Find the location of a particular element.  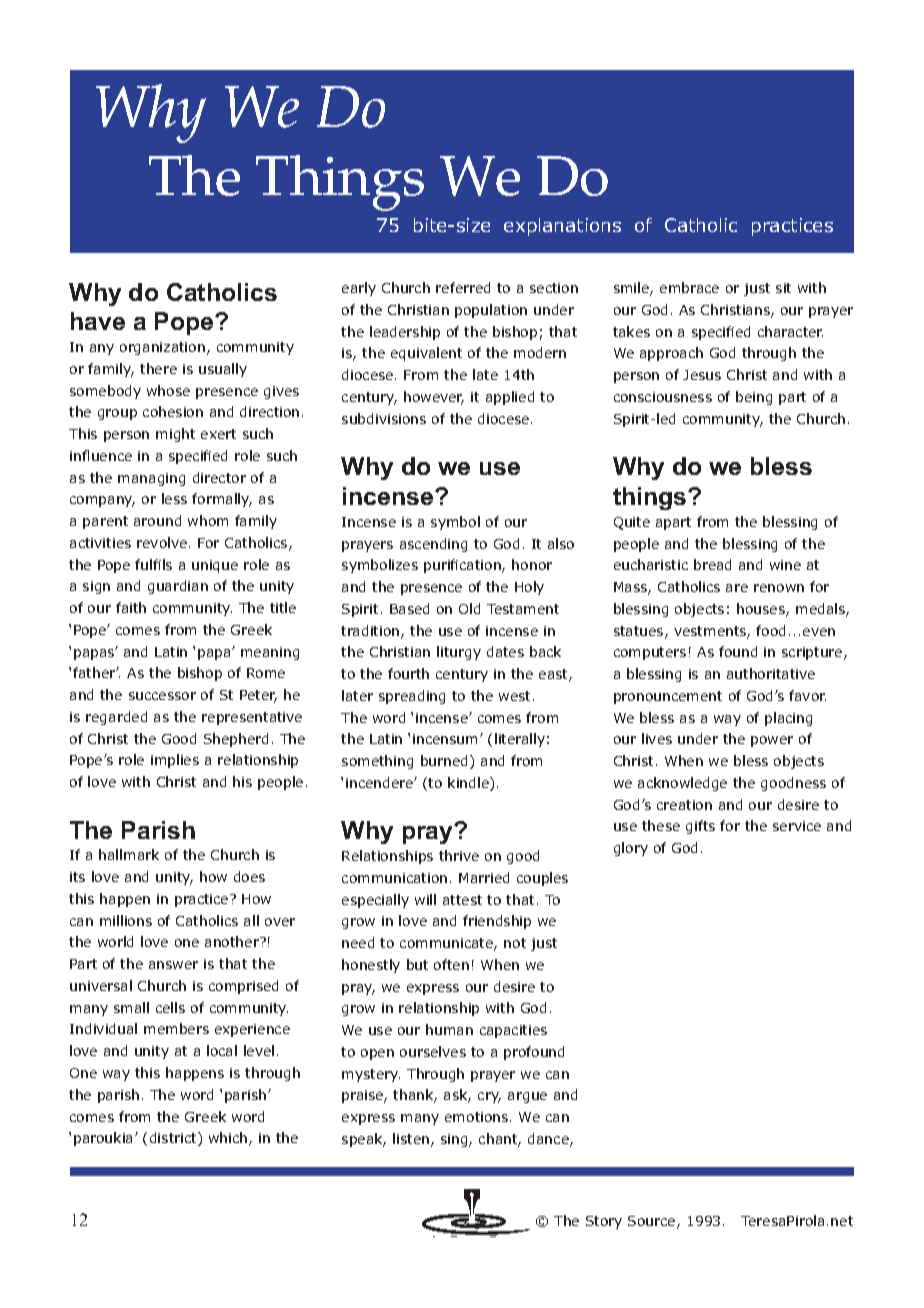

answer is located at coordinates (173, 965).
